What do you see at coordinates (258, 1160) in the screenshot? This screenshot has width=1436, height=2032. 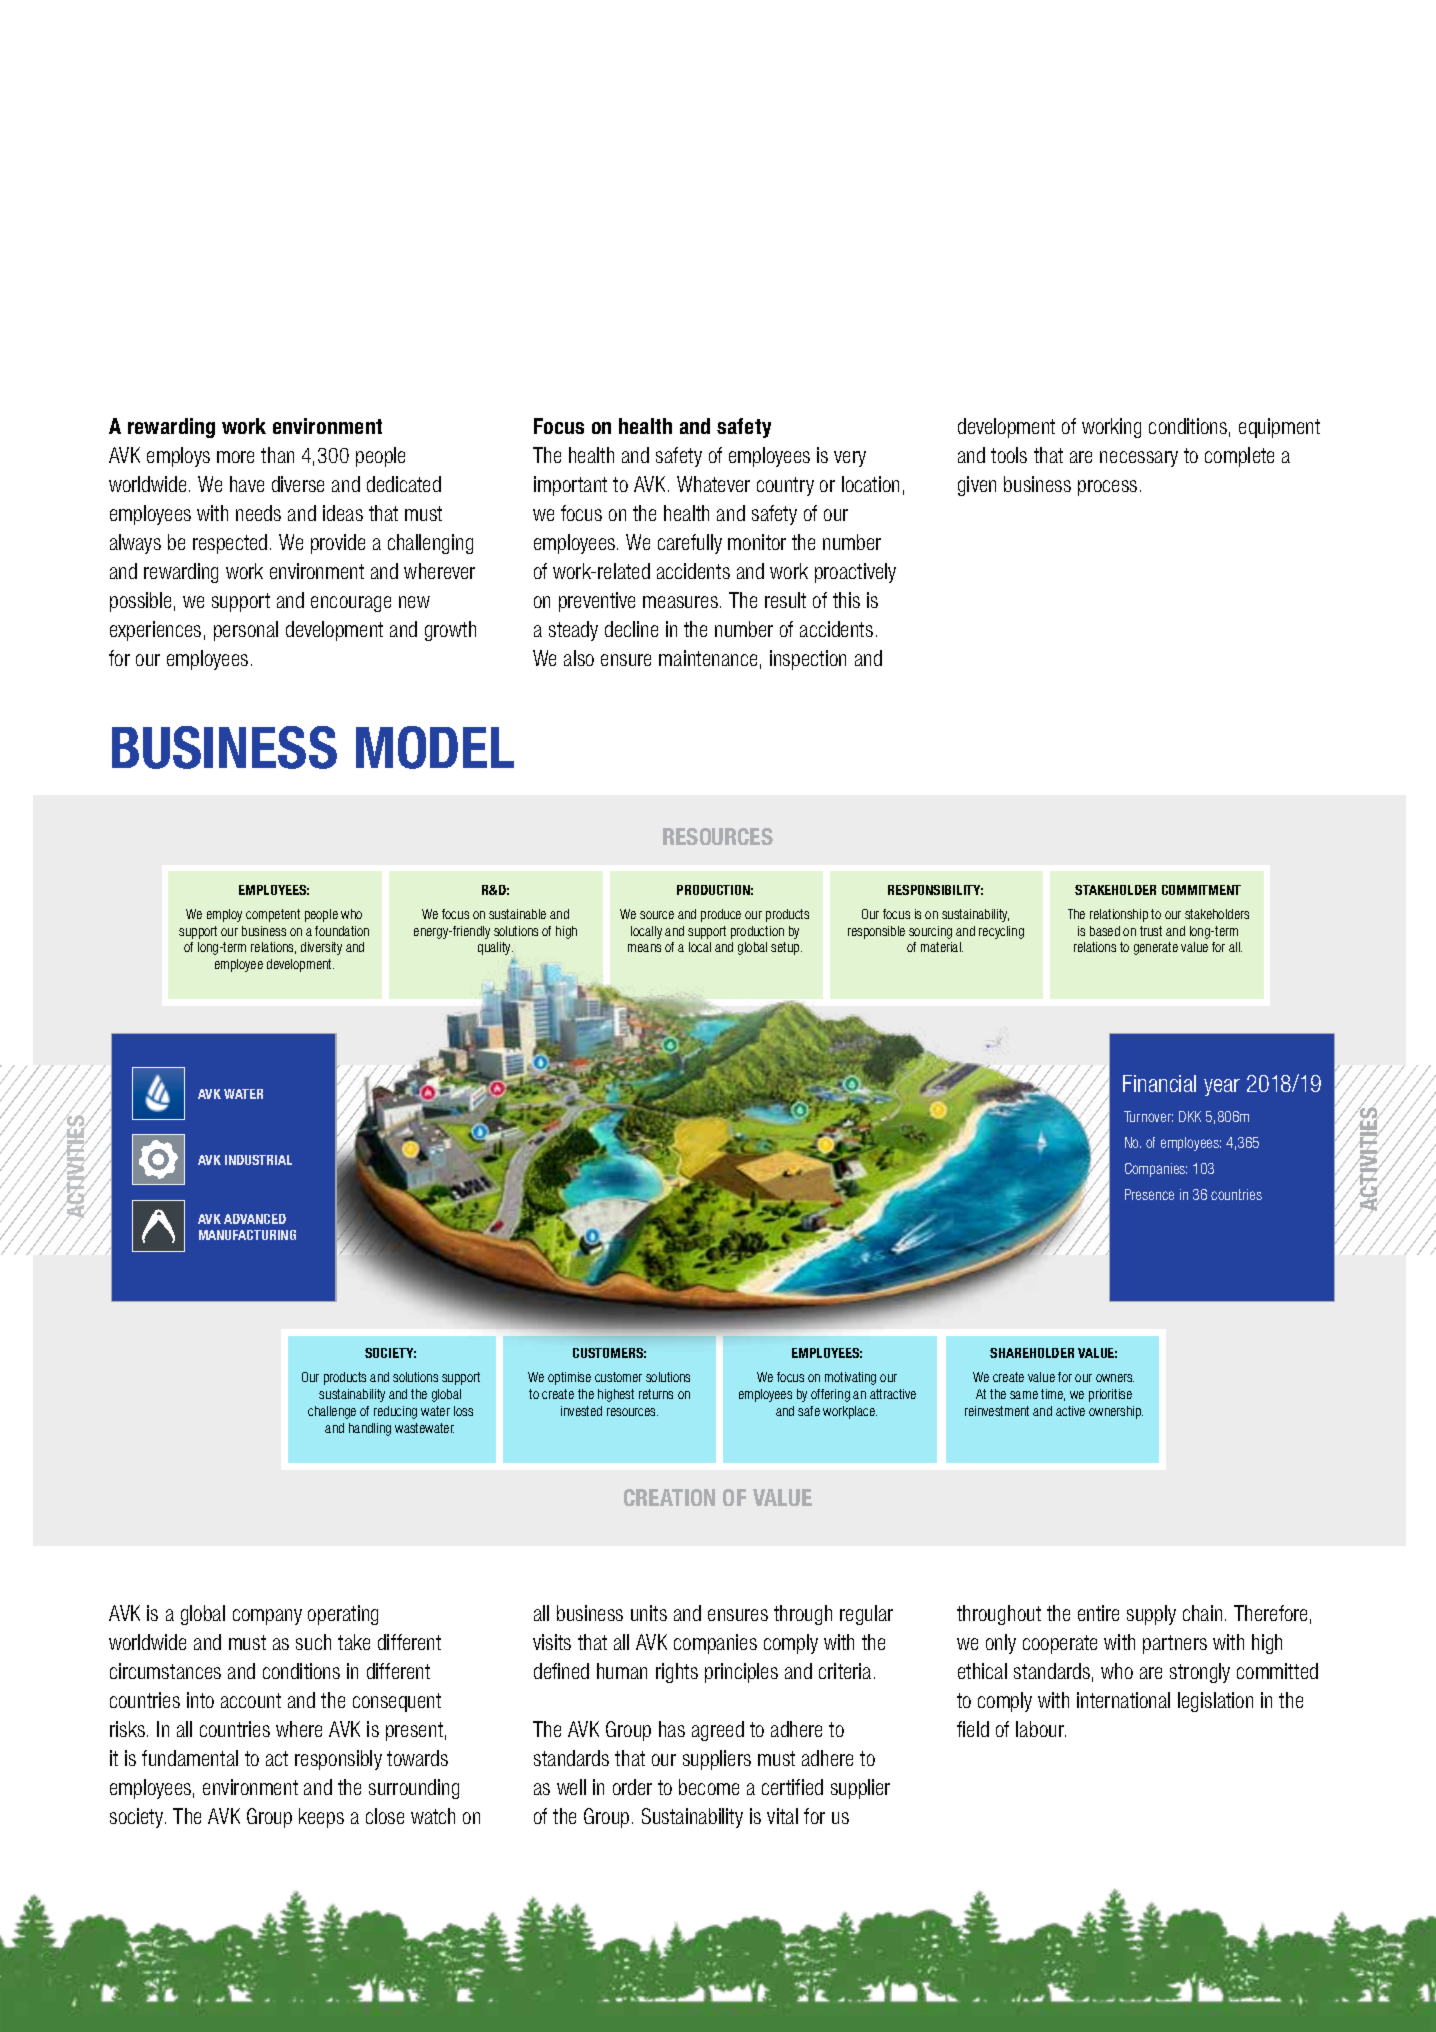 I see `INDUSTRIAL` at bounding box center [258, 1160].
